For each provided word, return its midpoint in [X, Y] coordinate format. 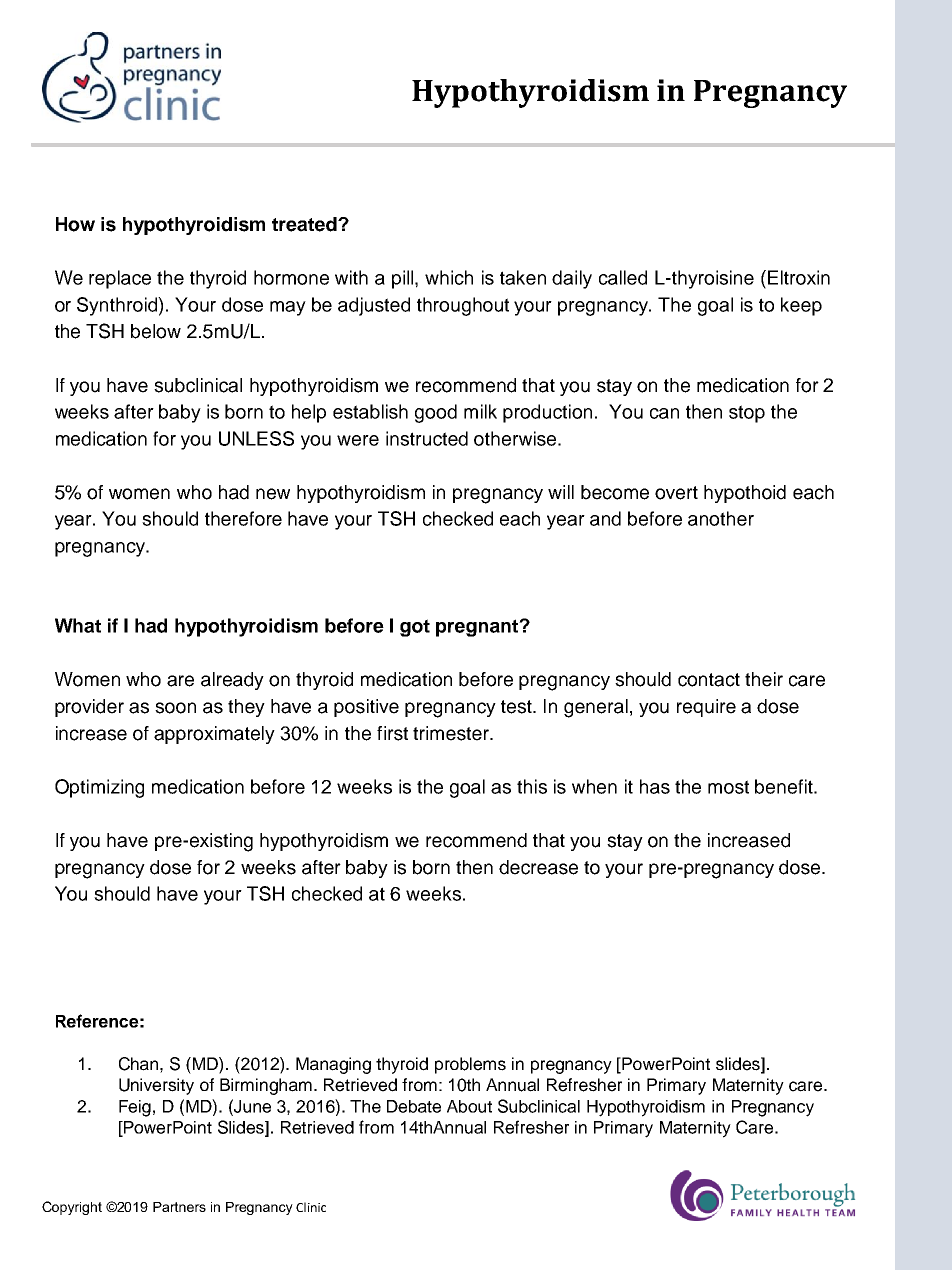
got [415, 628]
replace [120, 279]
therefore [243, 518]
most [728, 787]
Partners [179, 1207]
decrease [538, 867]
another [721, 518]
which [449, 277]
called [623, 277]
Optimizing [99, 788]
